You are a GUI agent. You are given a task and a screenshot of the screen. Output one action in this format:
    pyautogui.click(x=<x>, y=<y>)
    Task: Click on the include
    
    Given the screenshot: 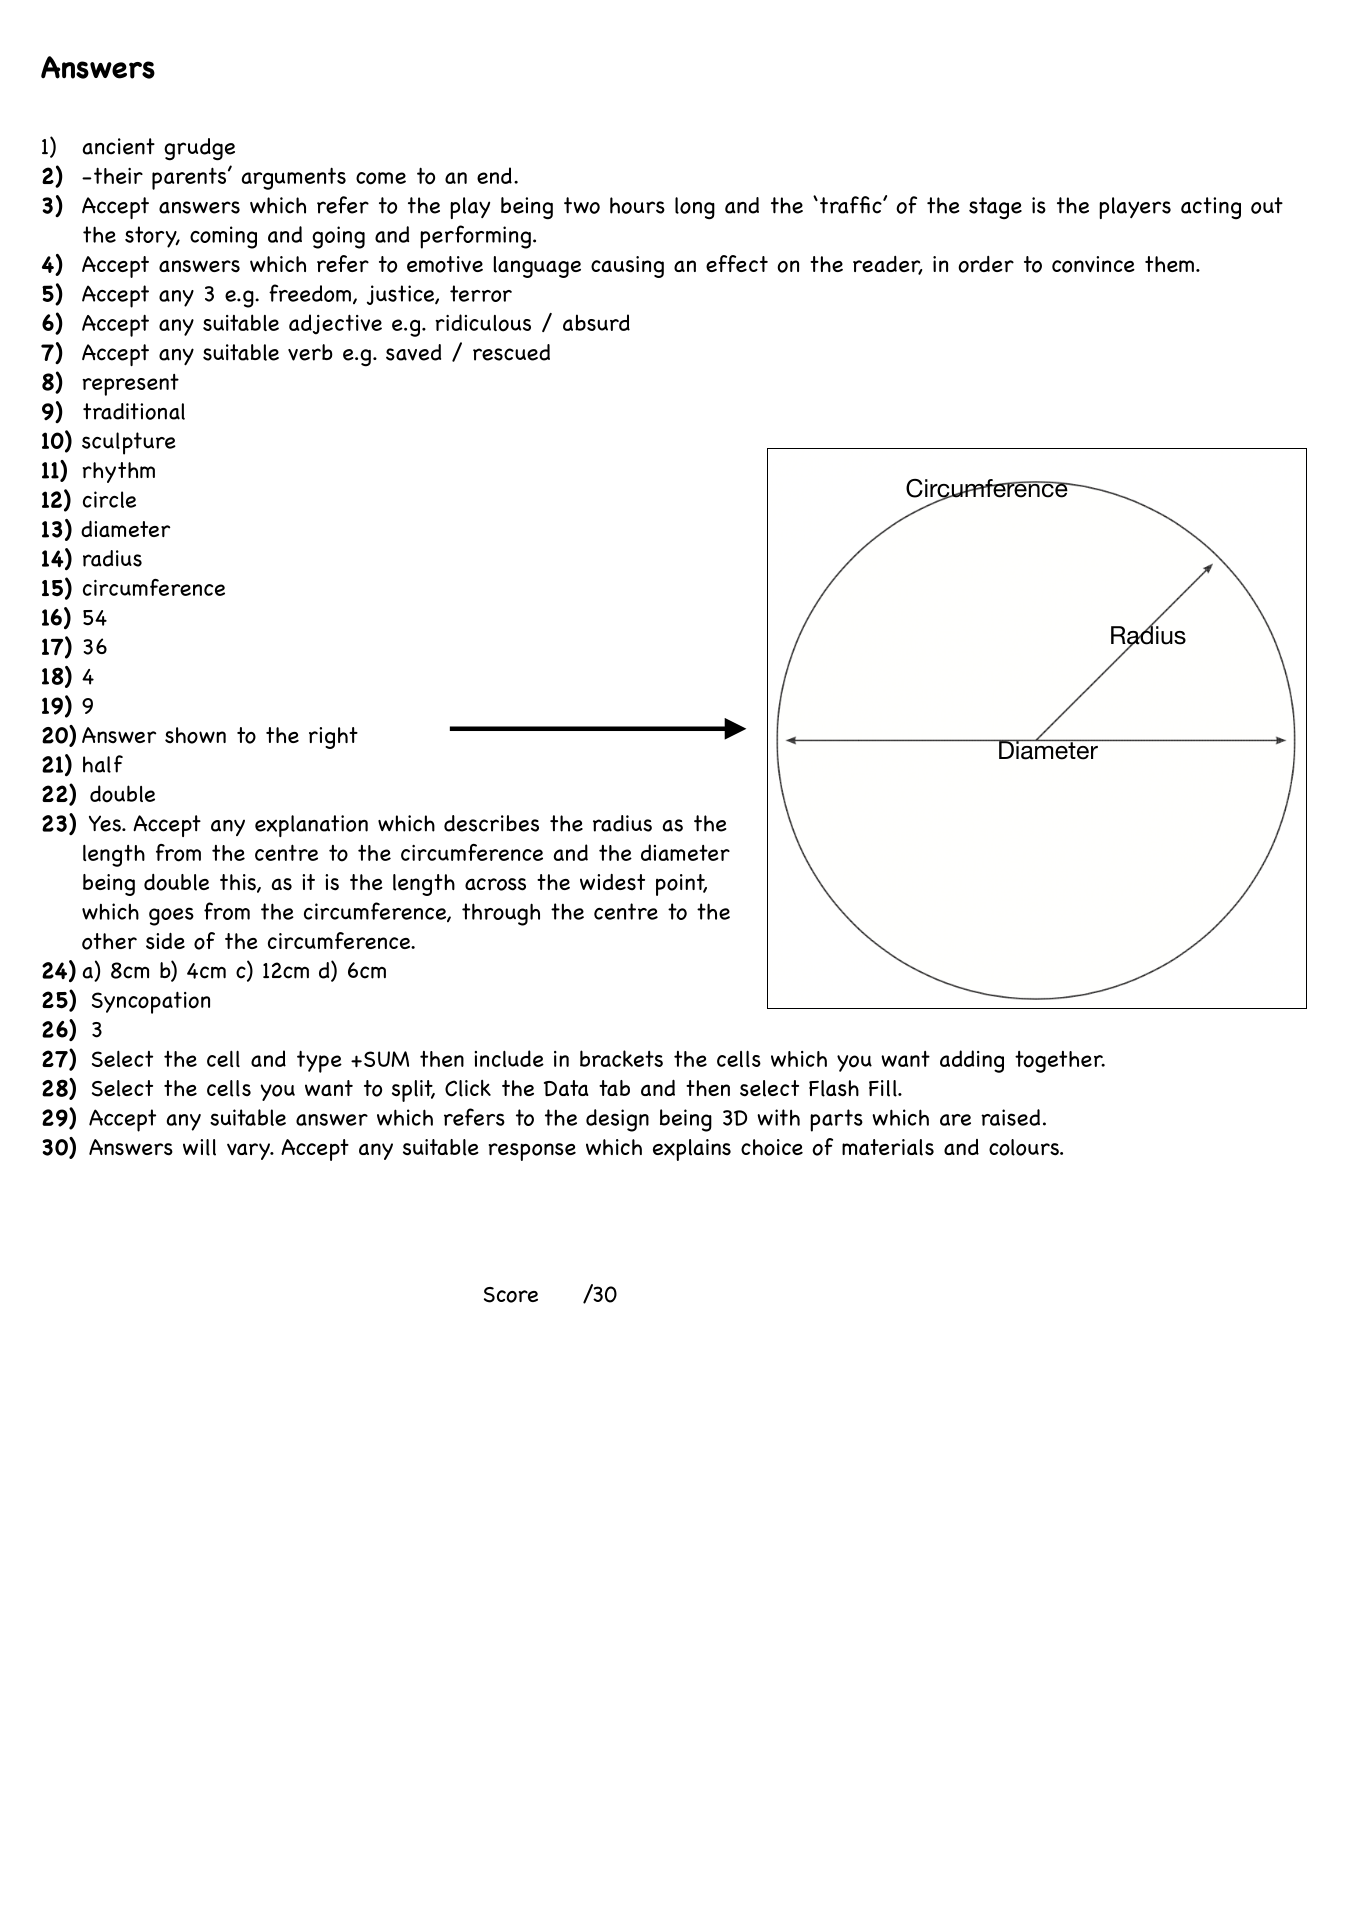 What is the action you would take?
    pyautogui.click(x=509, y=1058)
